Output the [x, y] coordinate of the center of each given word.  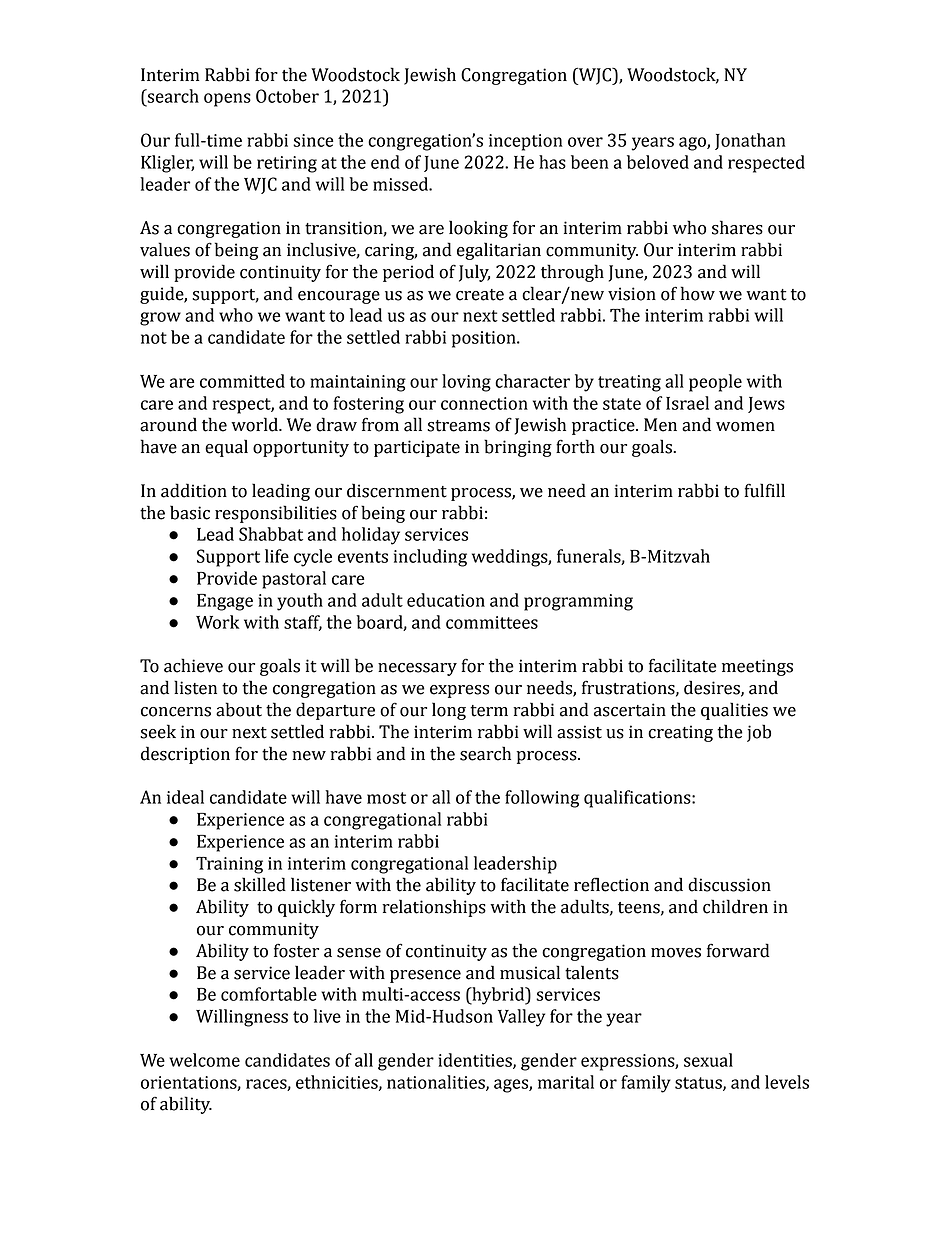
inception [526, 142]
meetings [757, 667]
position [485, 339]
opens [227, 100]
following [542, 799]
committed [242, 381]
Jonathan [750, 141]
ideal [185, 797]
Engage [225, 602]
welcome [204, 1060]
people [715, 383]
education [446, 600]
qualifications [638, 799]
